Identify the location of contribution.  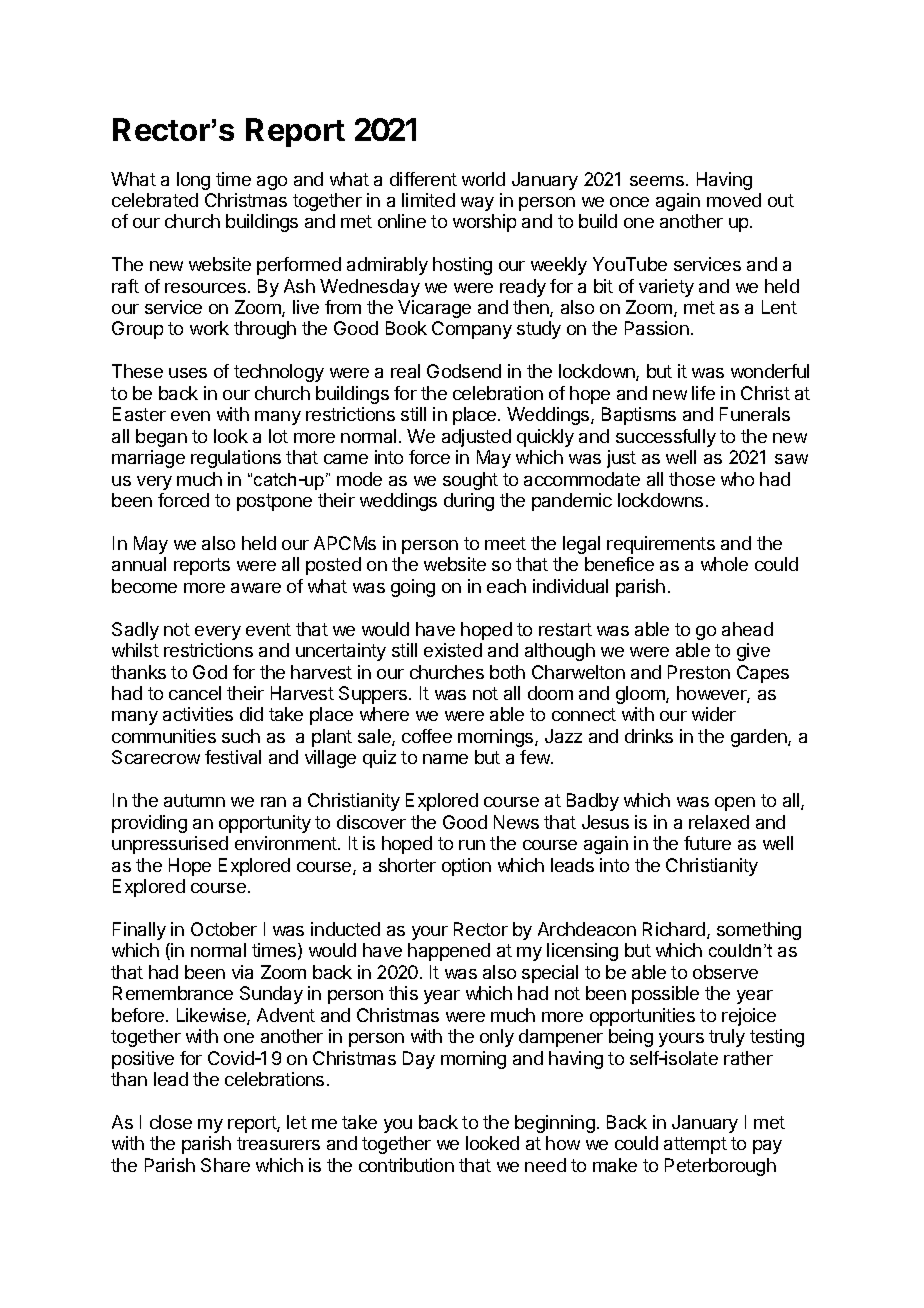
(406, 1165).
